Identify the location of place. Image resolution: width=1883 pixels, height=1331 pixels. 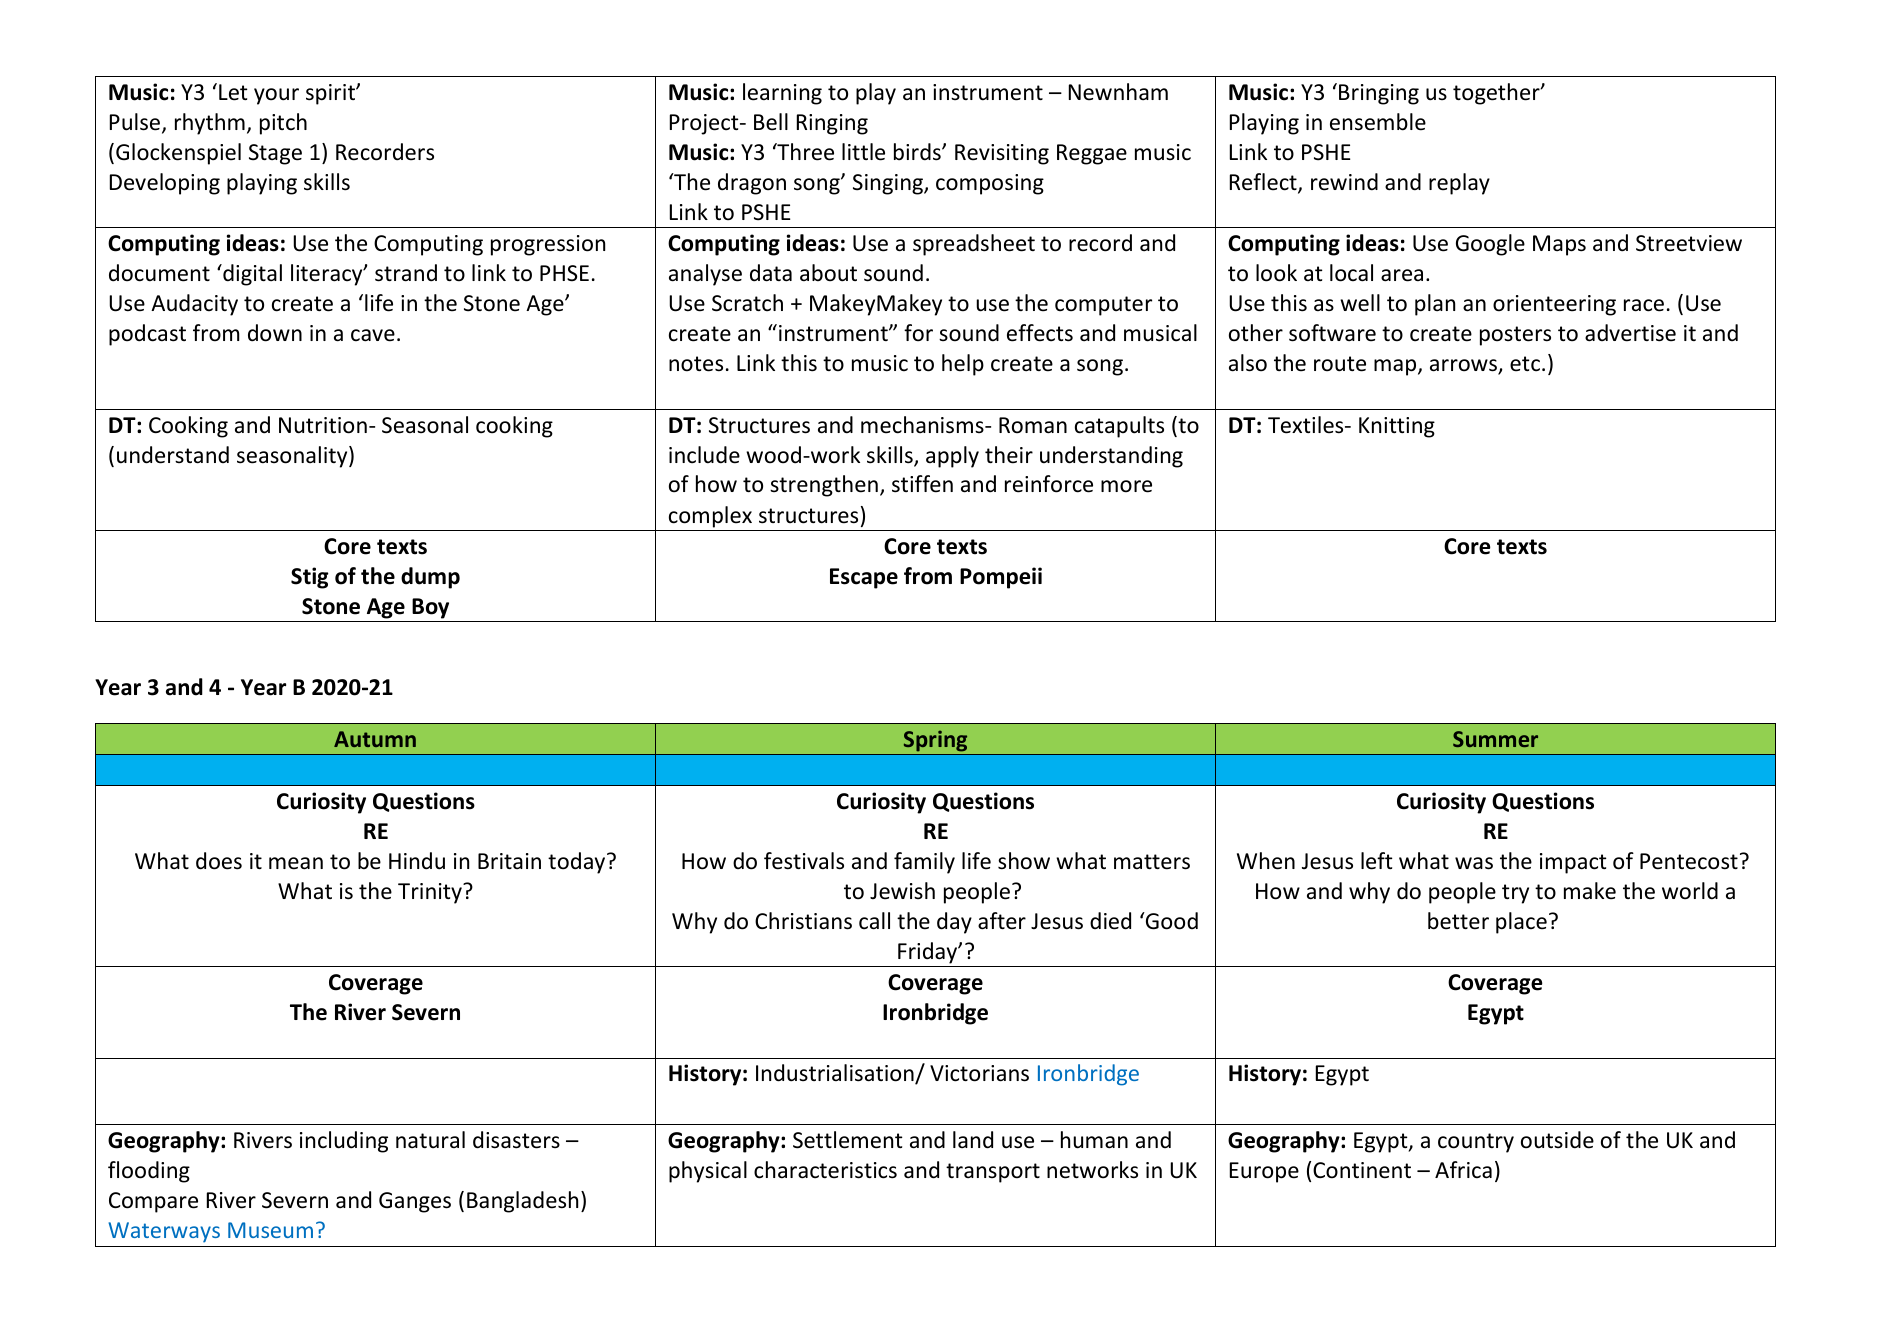
(1521, 923).
